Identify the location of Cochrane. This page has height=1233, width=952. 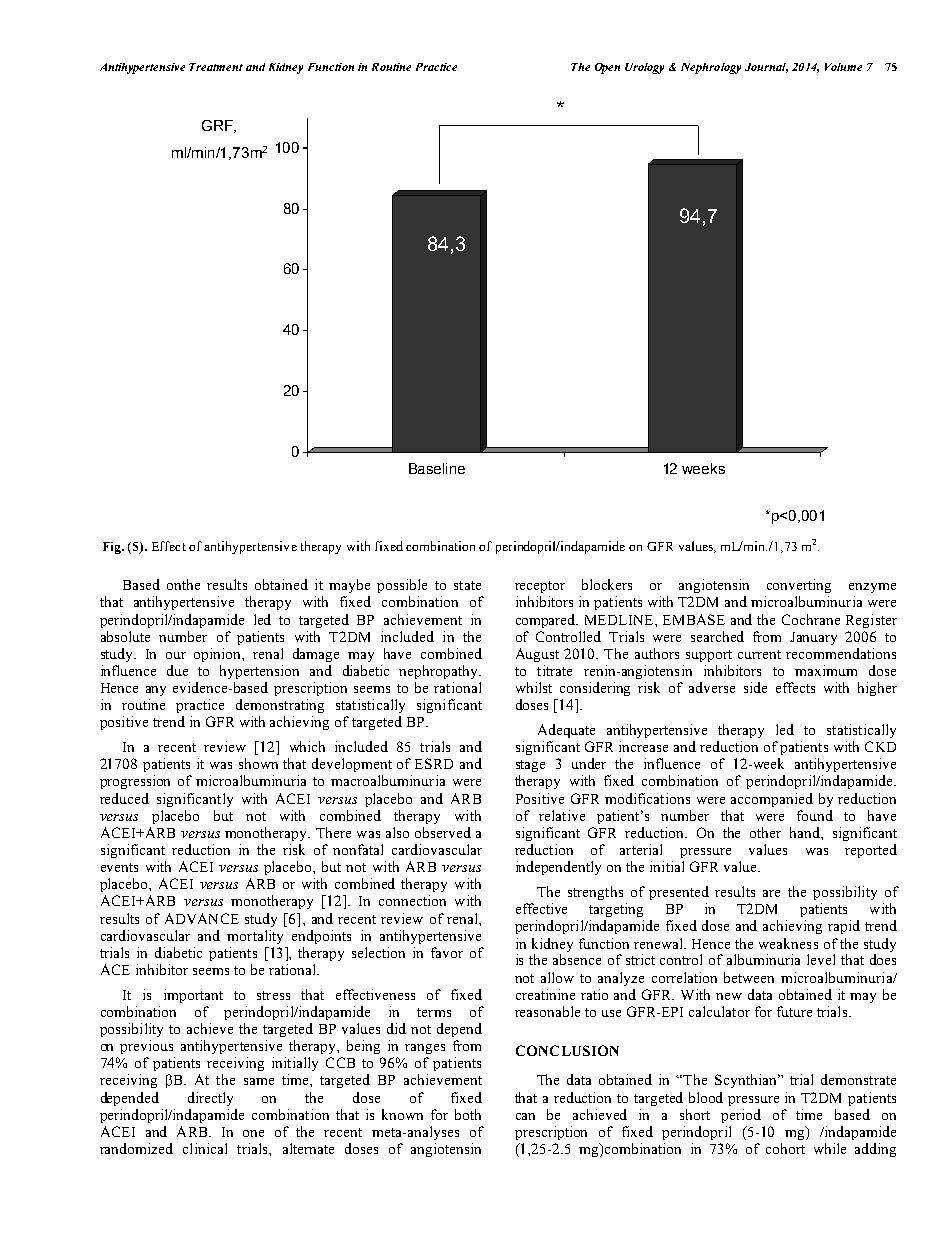
(811, 619).
